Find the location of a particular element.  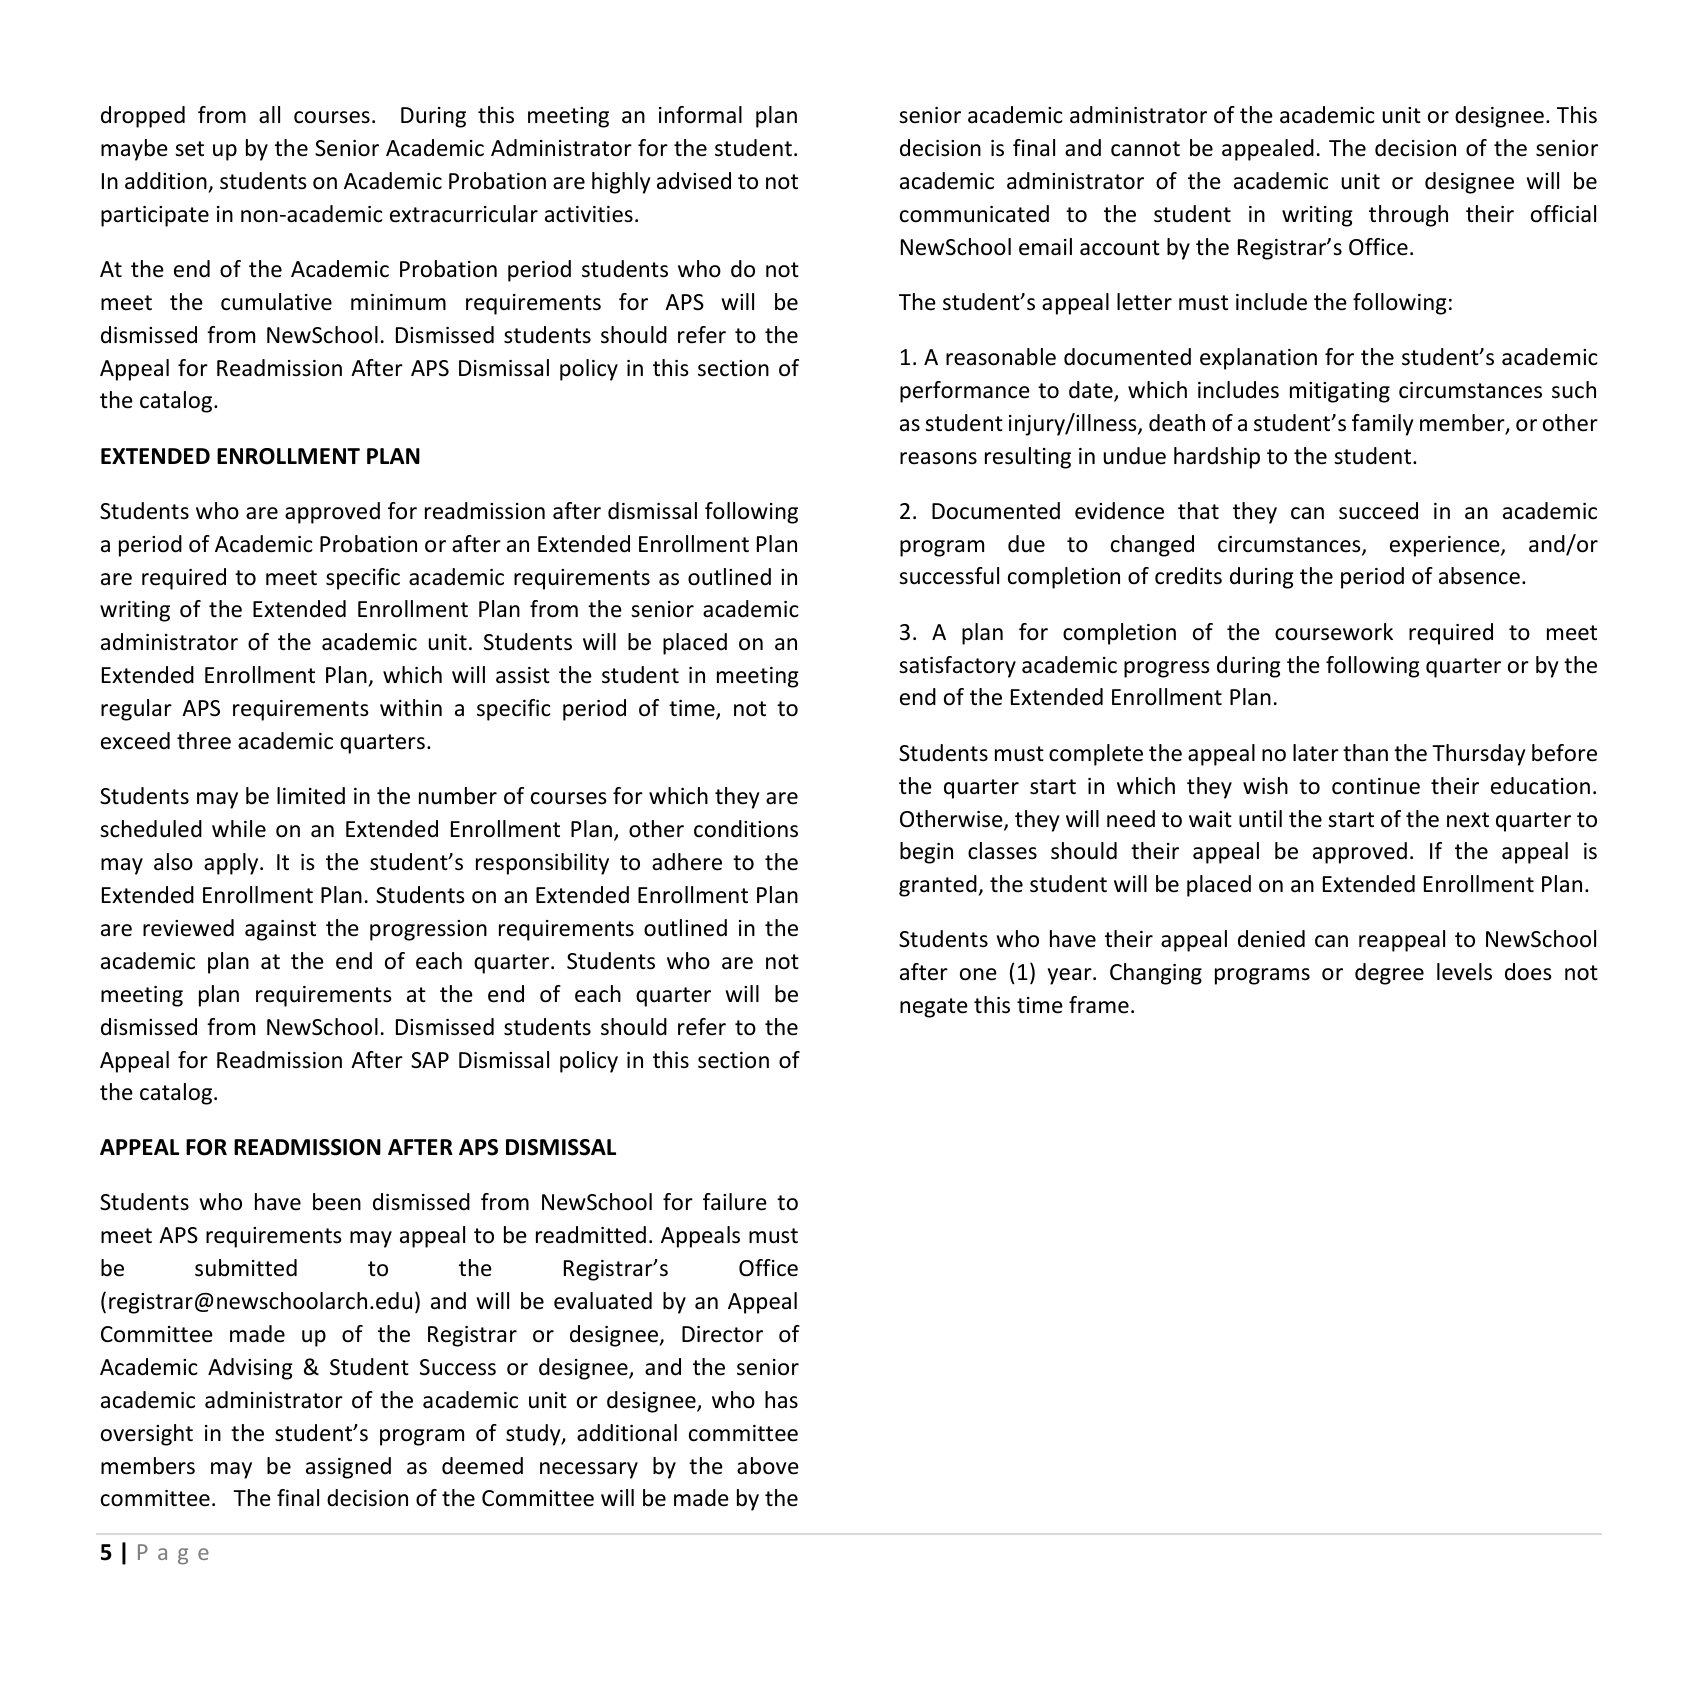

above is located at coordinates (768, 1466).
